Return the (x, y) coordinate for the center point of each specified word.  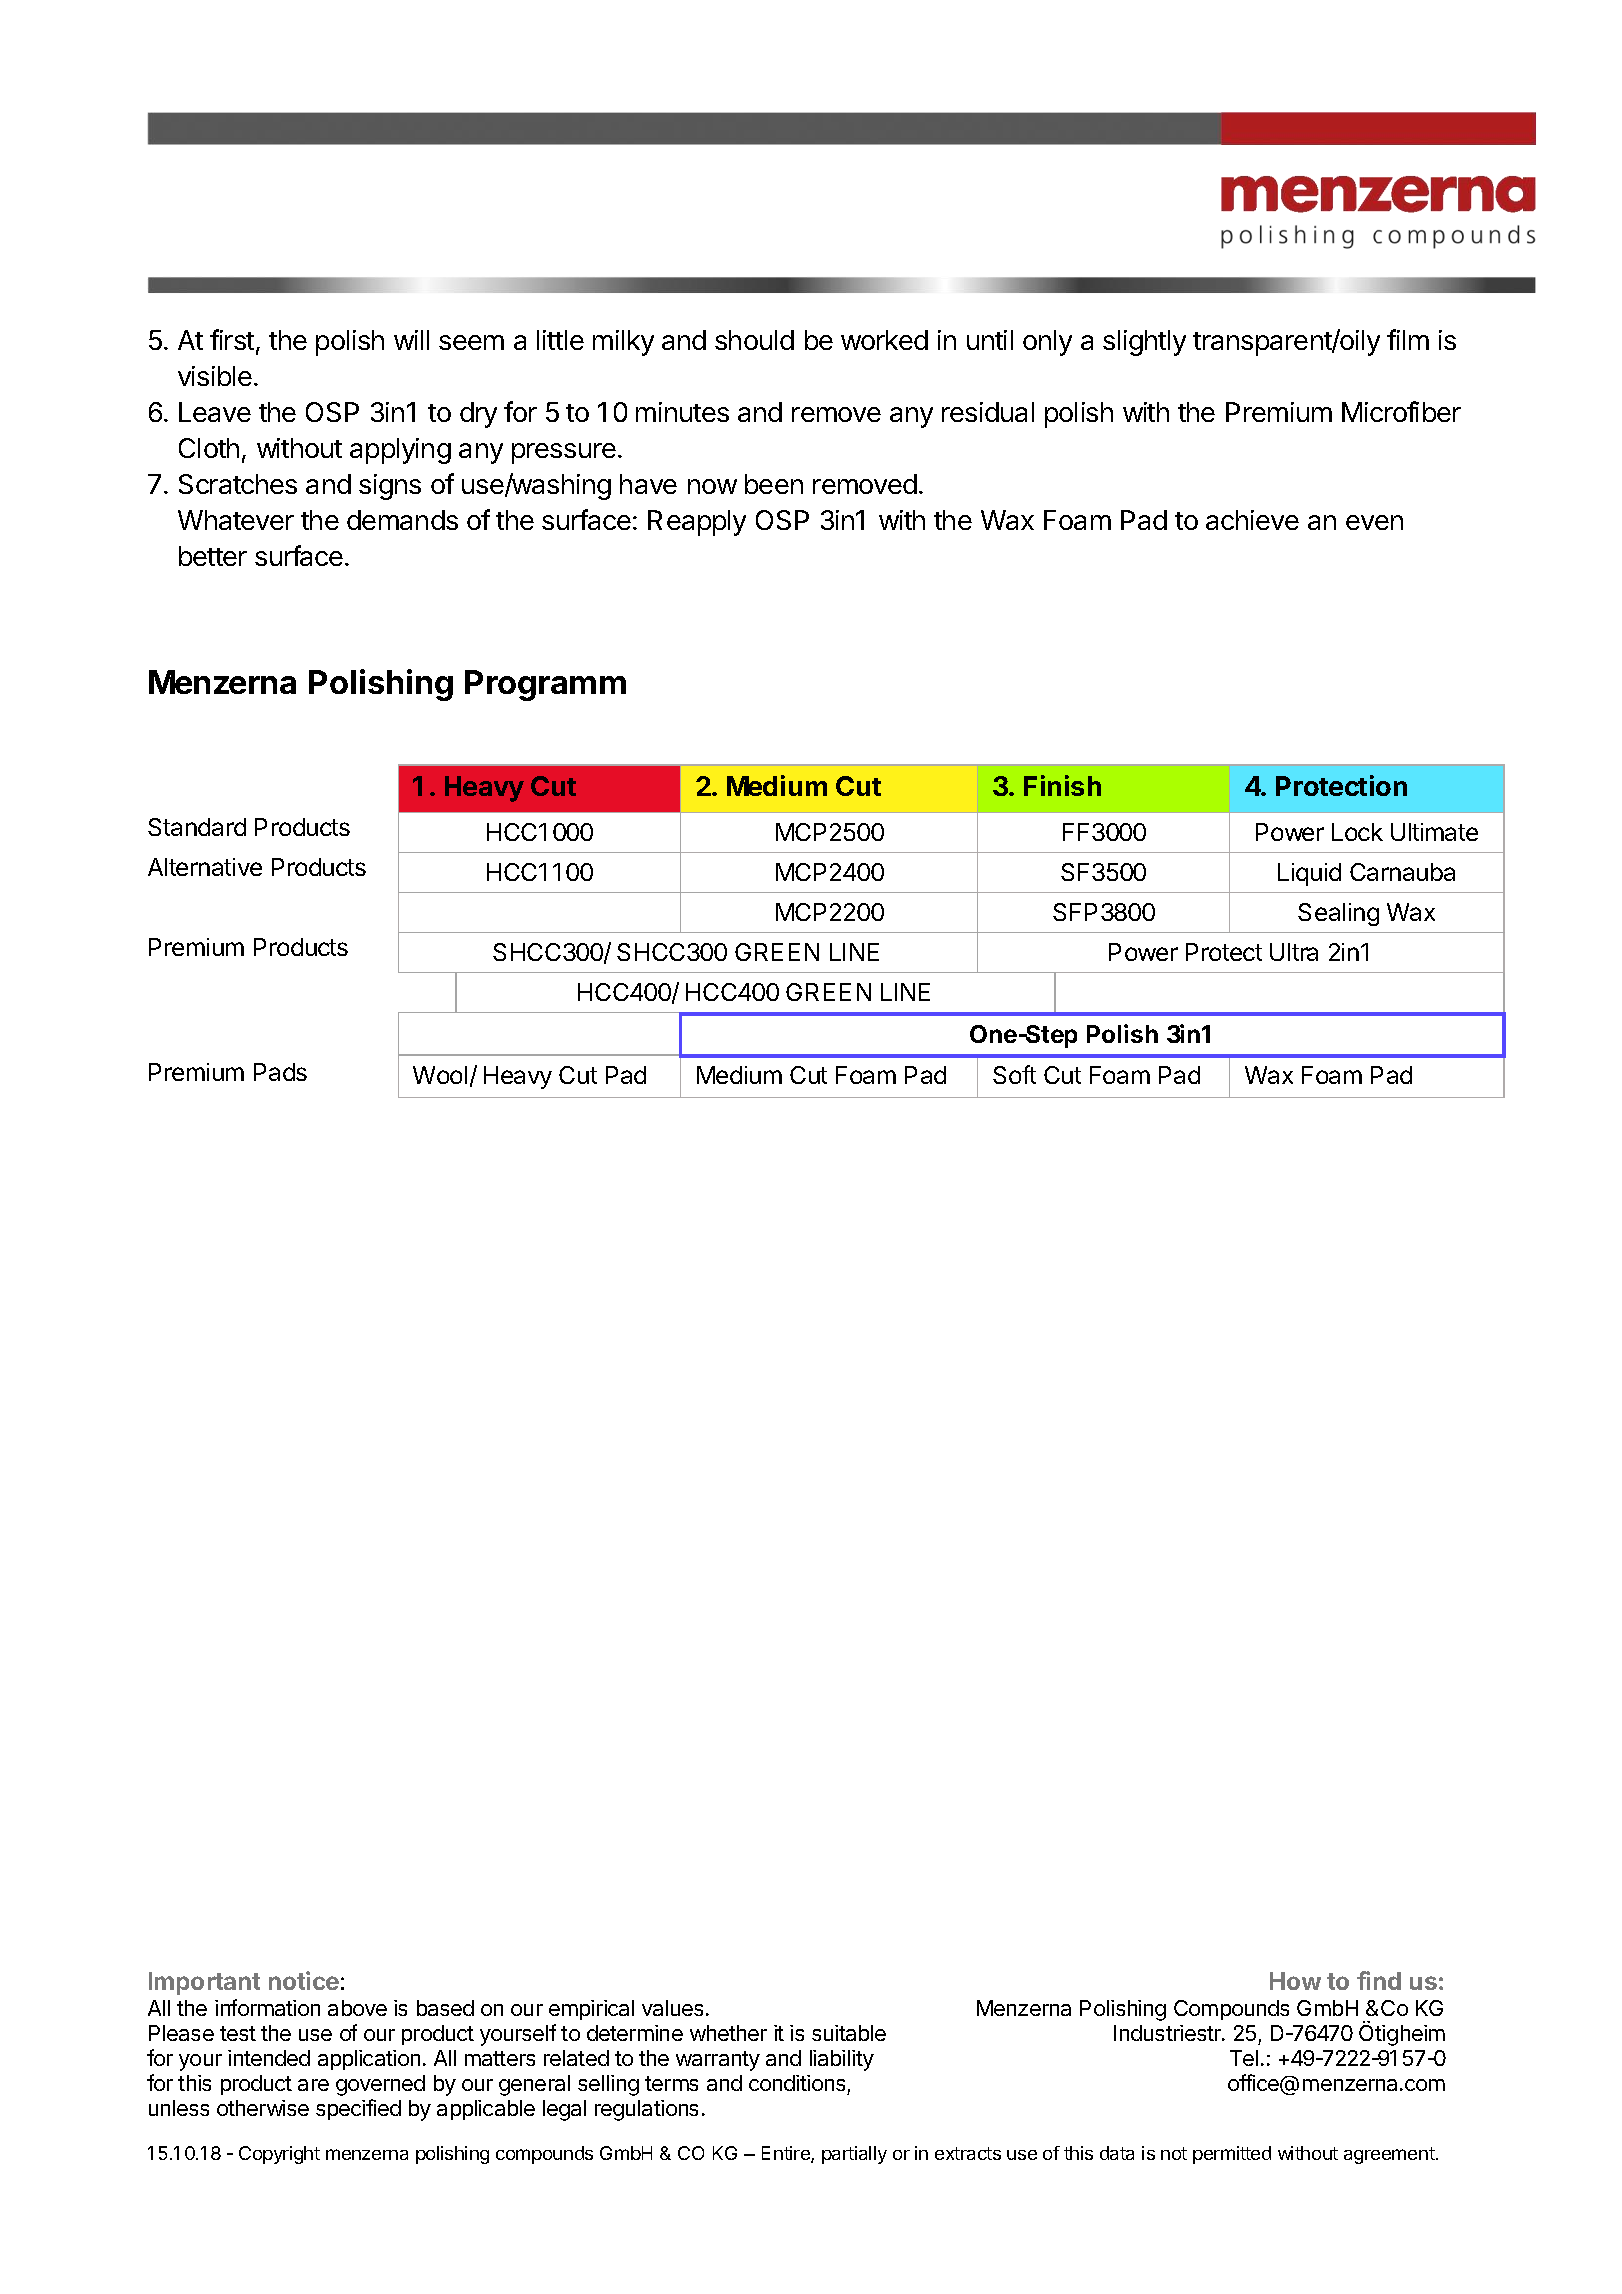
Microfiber (1401, 411)
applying (400, 451)
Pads (280, 1072)
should (754, 340)
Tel (1244, 2058)
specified (358, 2109)
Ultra (1294, 952)
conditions (797, 2083)
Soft (1014, 1074)
